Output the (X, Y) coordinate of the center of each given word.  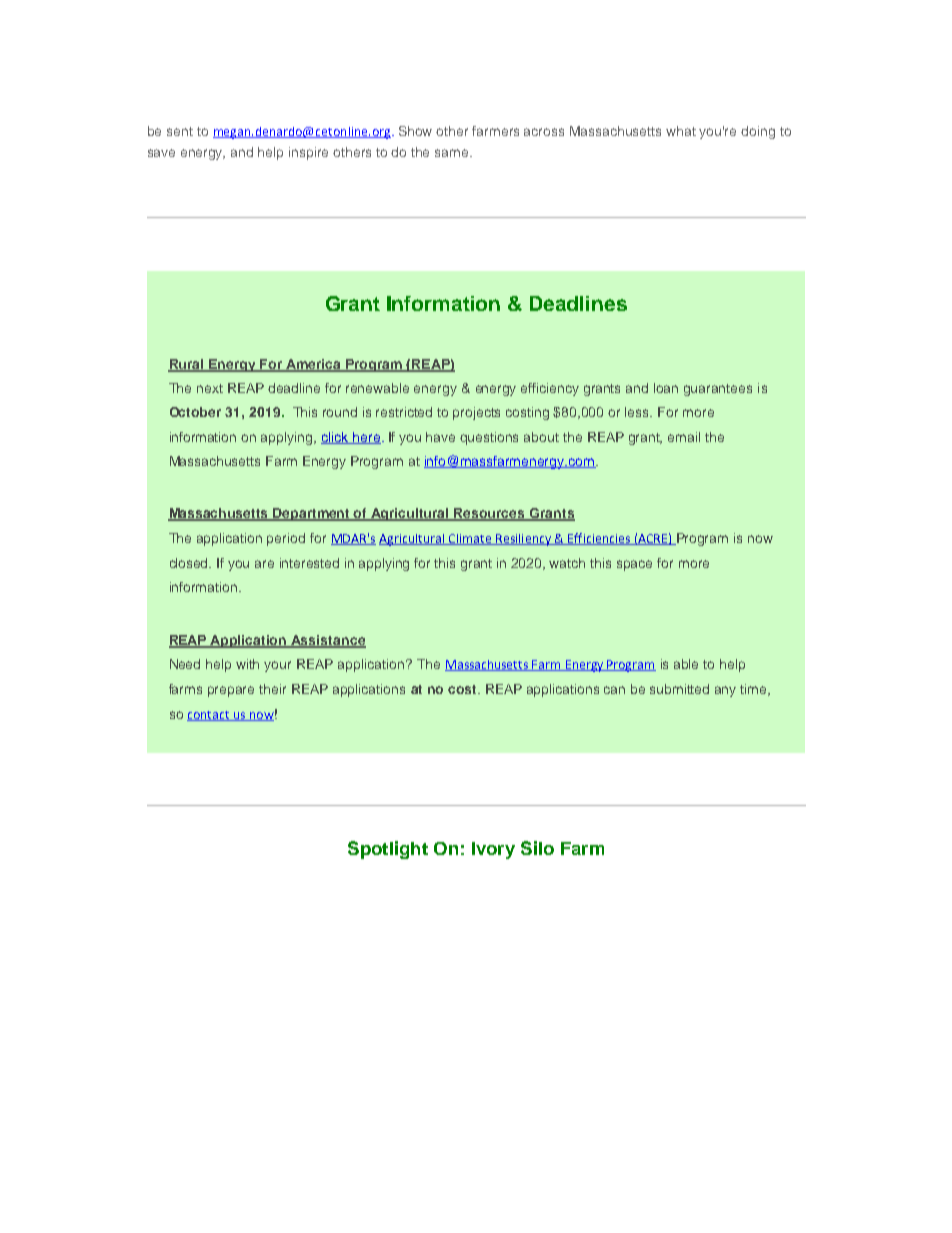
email (684, 437)
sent (180, 131)
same (453, 153)
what (681, 131)
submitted (679, 689)
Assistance (327, 641)
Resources (490, 514)
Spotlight (388, 850)
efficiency (550, 389)
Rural (187, 365)
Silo (537, 848)
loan (666, 388)
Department (312, 514)
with (247, 664)
